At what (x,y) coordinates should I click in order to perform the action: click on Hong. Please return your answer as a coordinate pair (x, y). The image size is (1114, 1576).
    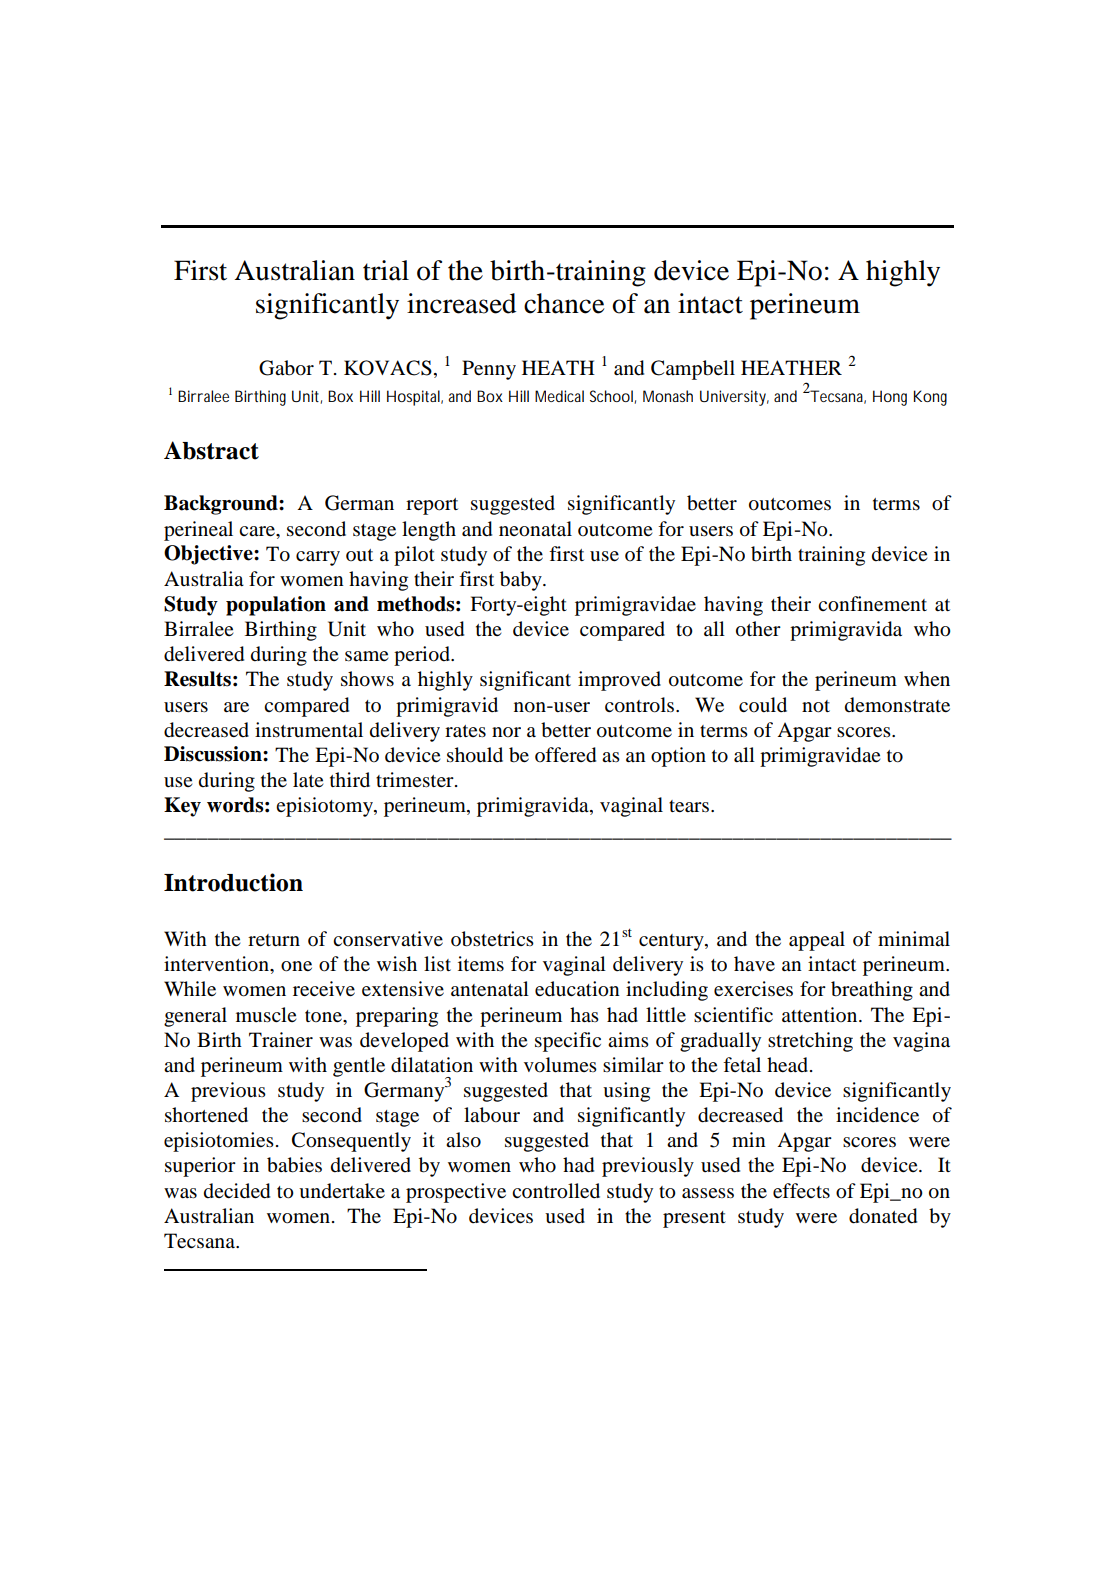
    Looking at the image, I should click on (890, 398).
